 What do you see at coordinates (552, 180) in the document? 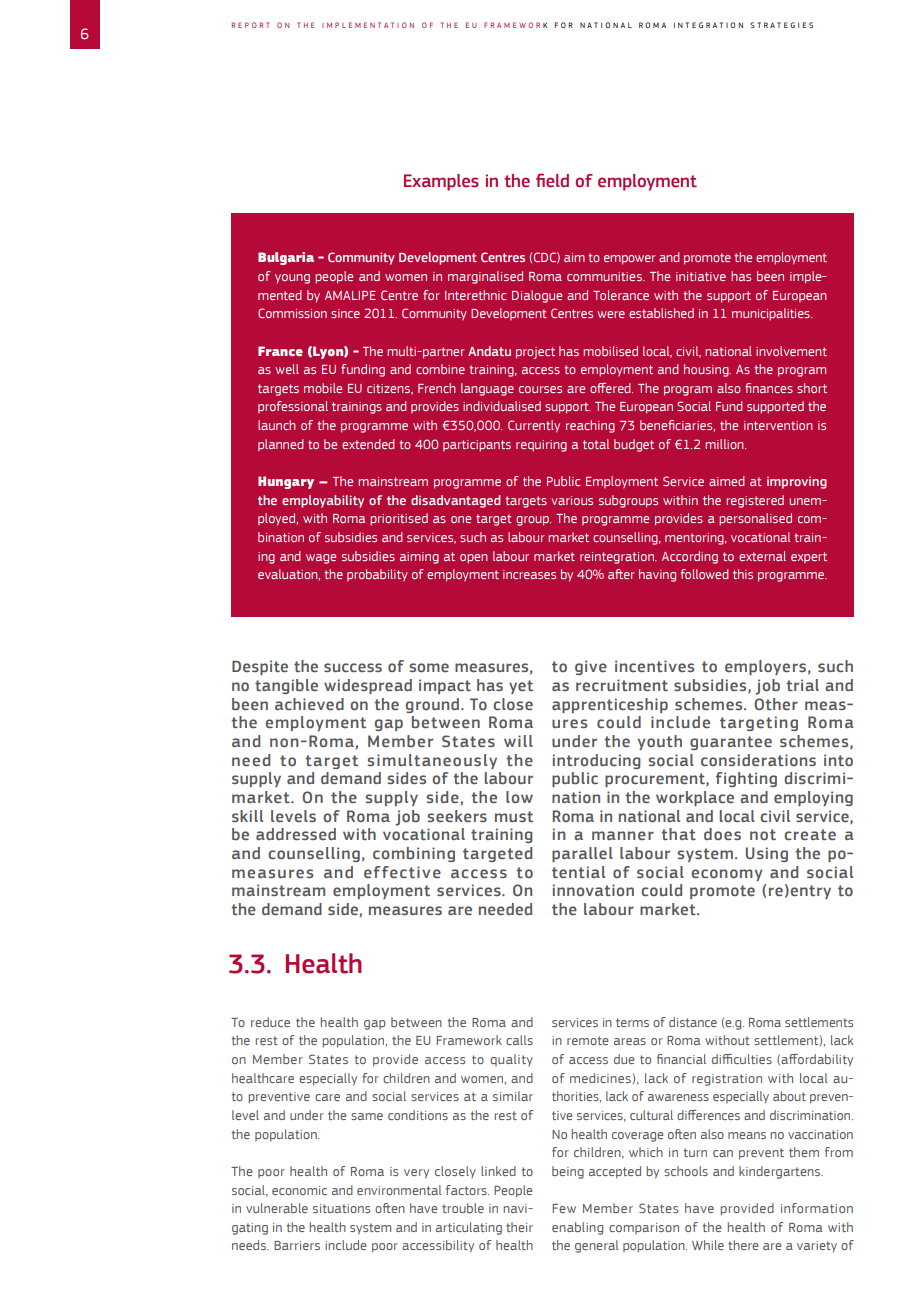
I see `field` at bounding box center [552, 180].
